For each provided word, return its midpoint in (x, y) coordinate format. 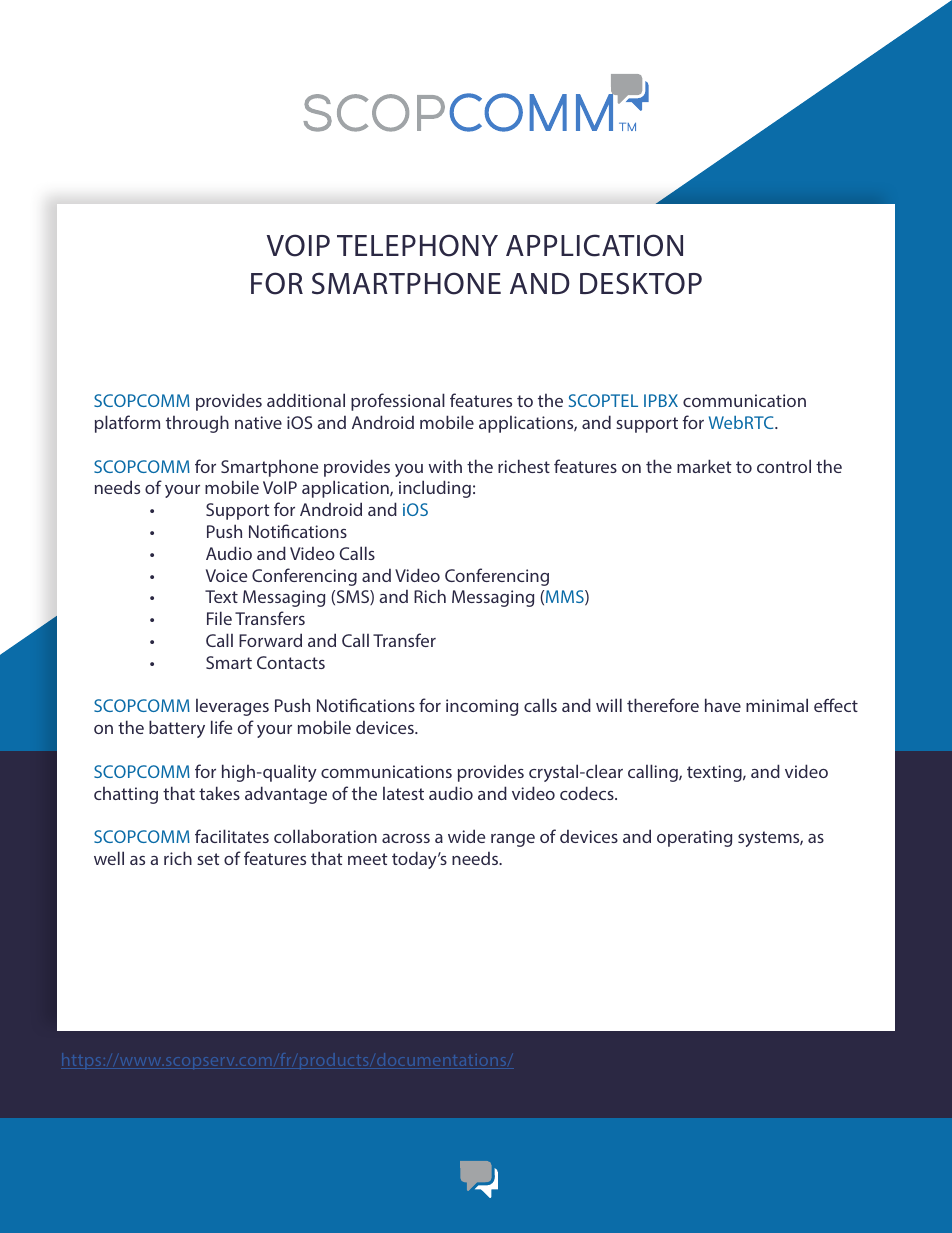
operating (694, 838)
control (784, 466)
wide (466, 836)
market (704, 466)
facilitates (232, 836)
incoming (482, 707)
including (435, 489)
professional (398, 402)
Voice (226, 575)
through (197, 424)
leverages (232, 707)
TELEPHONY (417, 245)
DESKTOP (641, 283)
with (445, 466)
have (723, 705)
